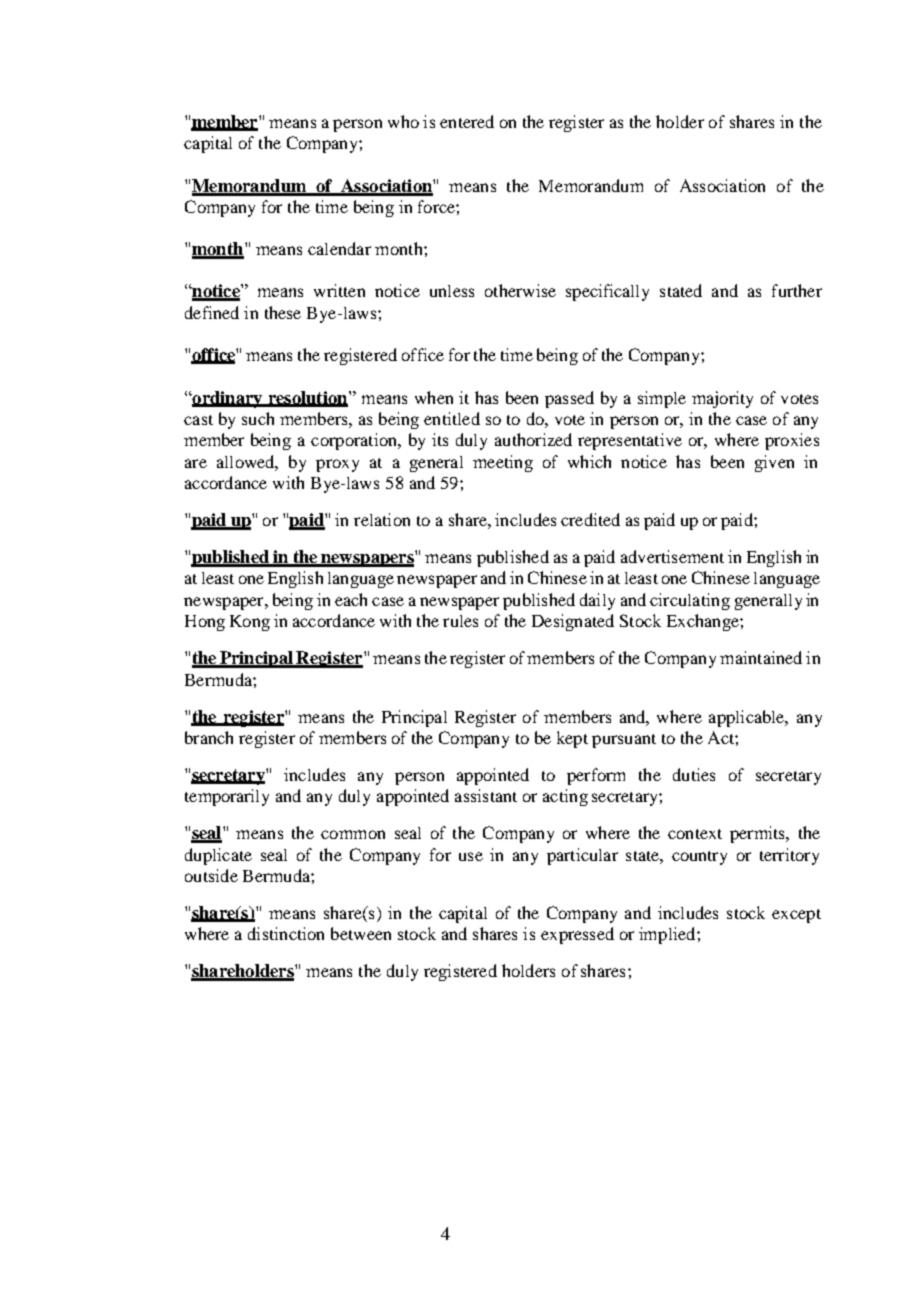 This image has height=1307, width=924. I want to click on majority, so click(722, 399).
